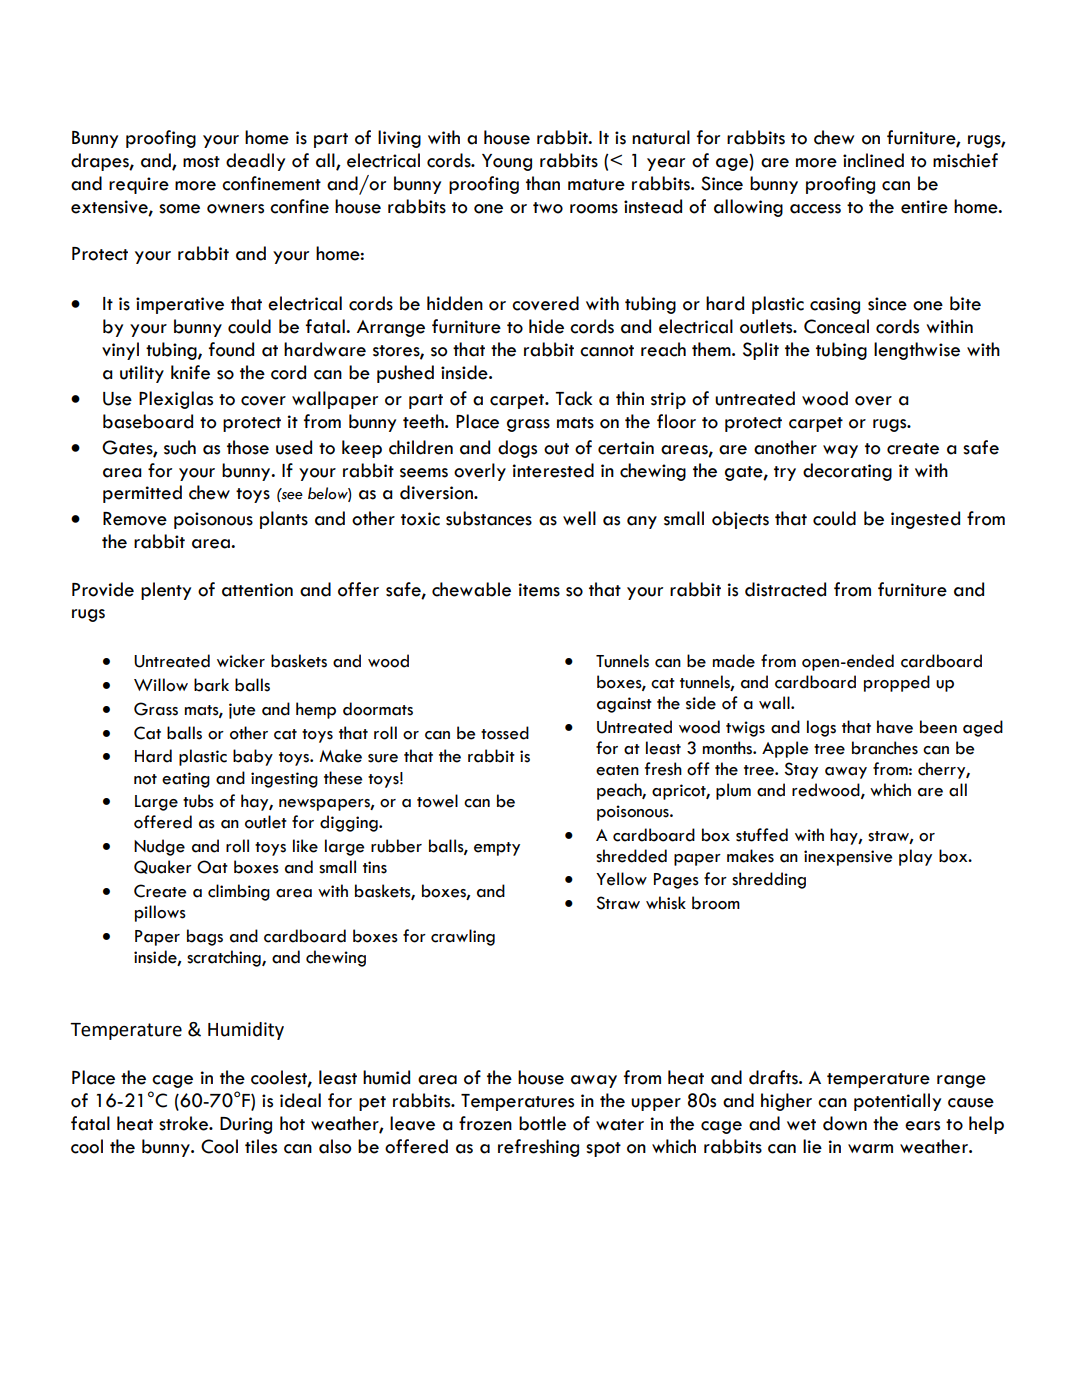 The width and height of the screenshot is (1070, 1385). Describe the element at coordinates (873, 160) in the screenshot. I see `inclined` at that location.
